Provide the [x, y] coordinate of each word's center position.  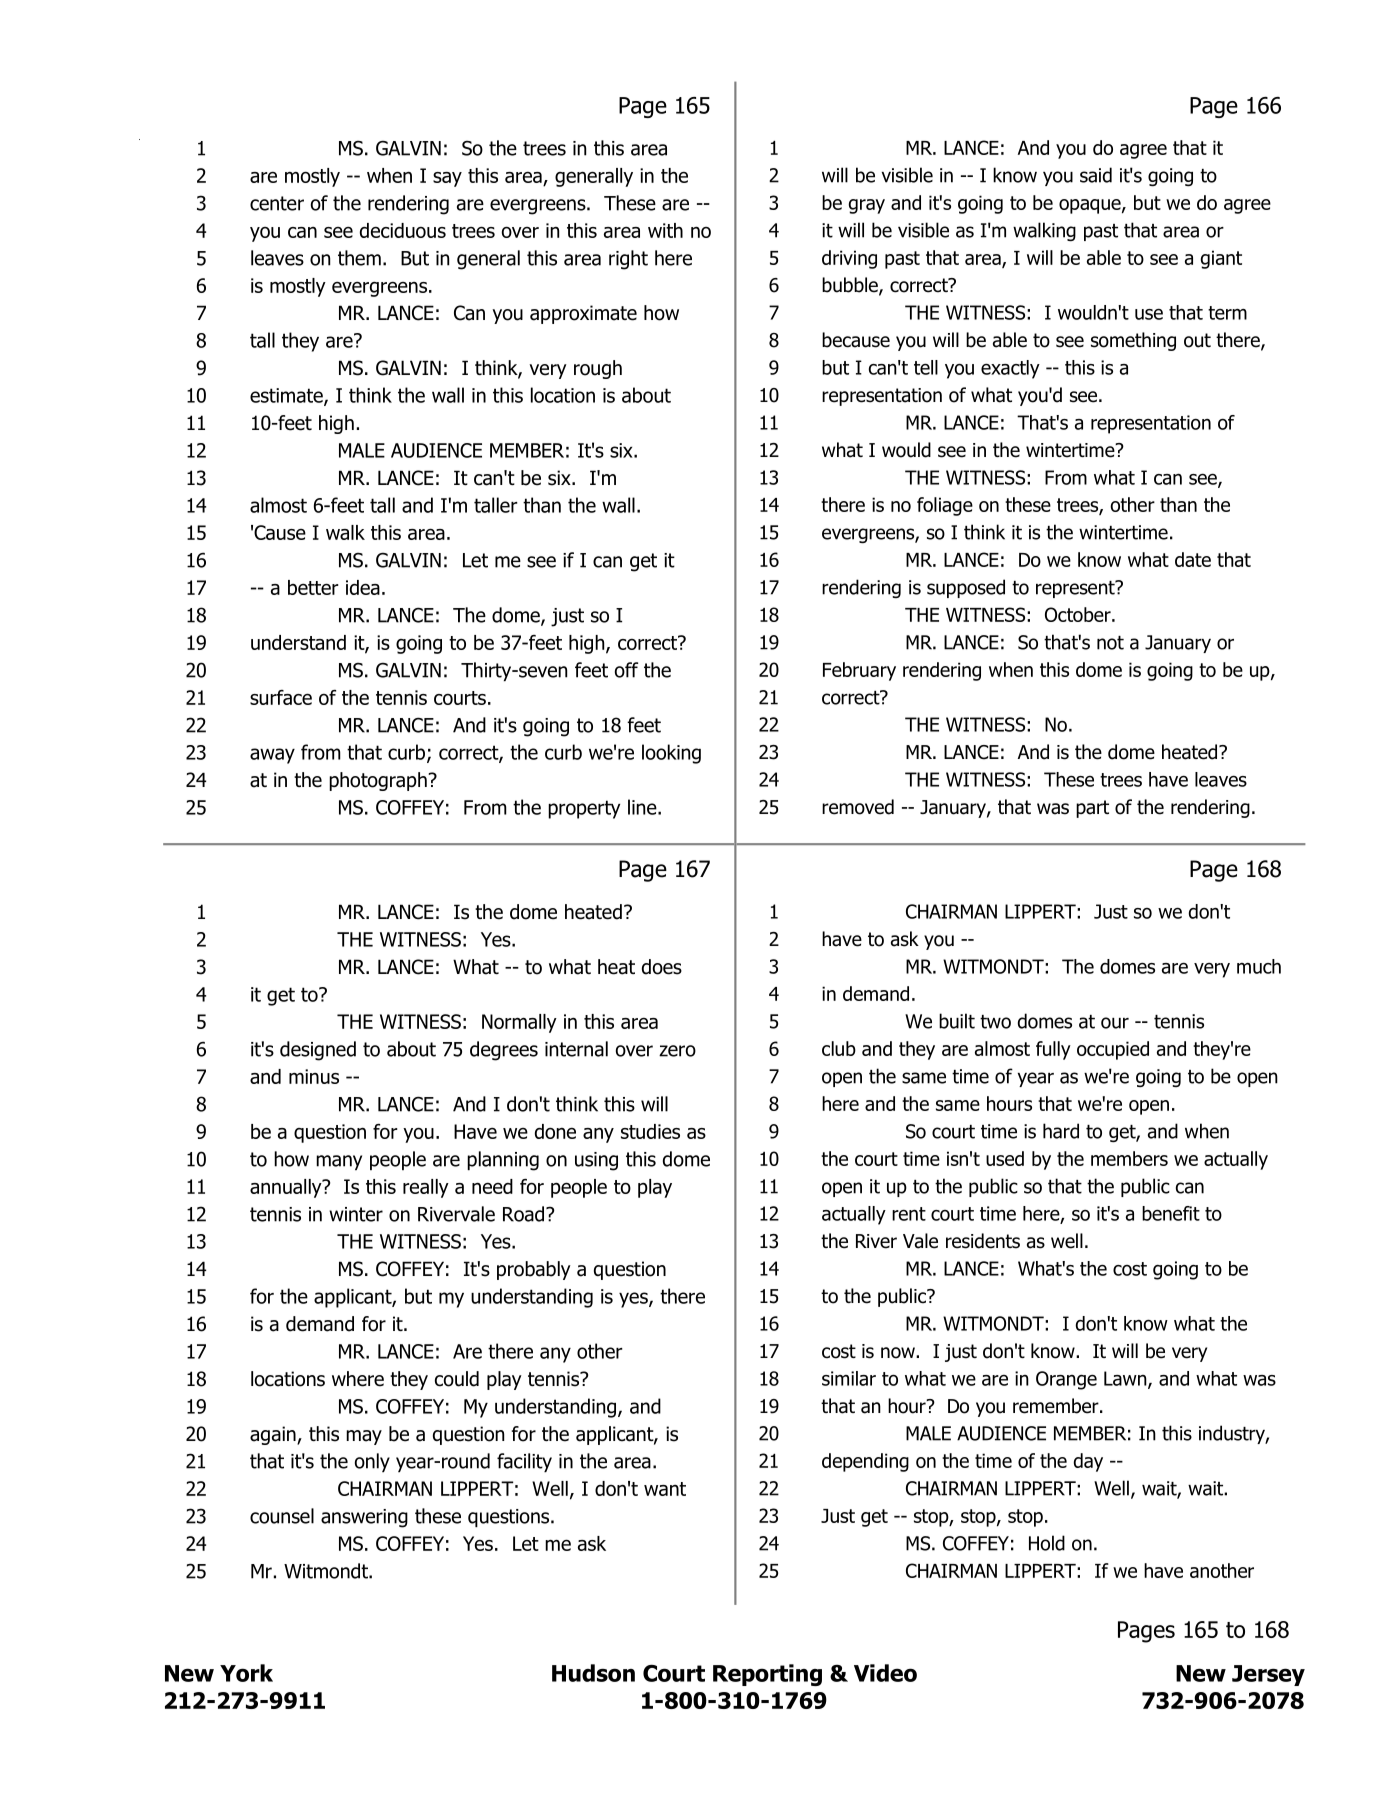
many [339, 1162]
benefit [1171, 1213]
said [1096, 175]
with [665, 230]
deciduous [403, 230]
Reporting [767, 1675]
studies [650, 1131]
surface [281, 697]
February [859, 671]
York [246, 1673]
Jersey [1268, 1675]
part [1092, 809]
